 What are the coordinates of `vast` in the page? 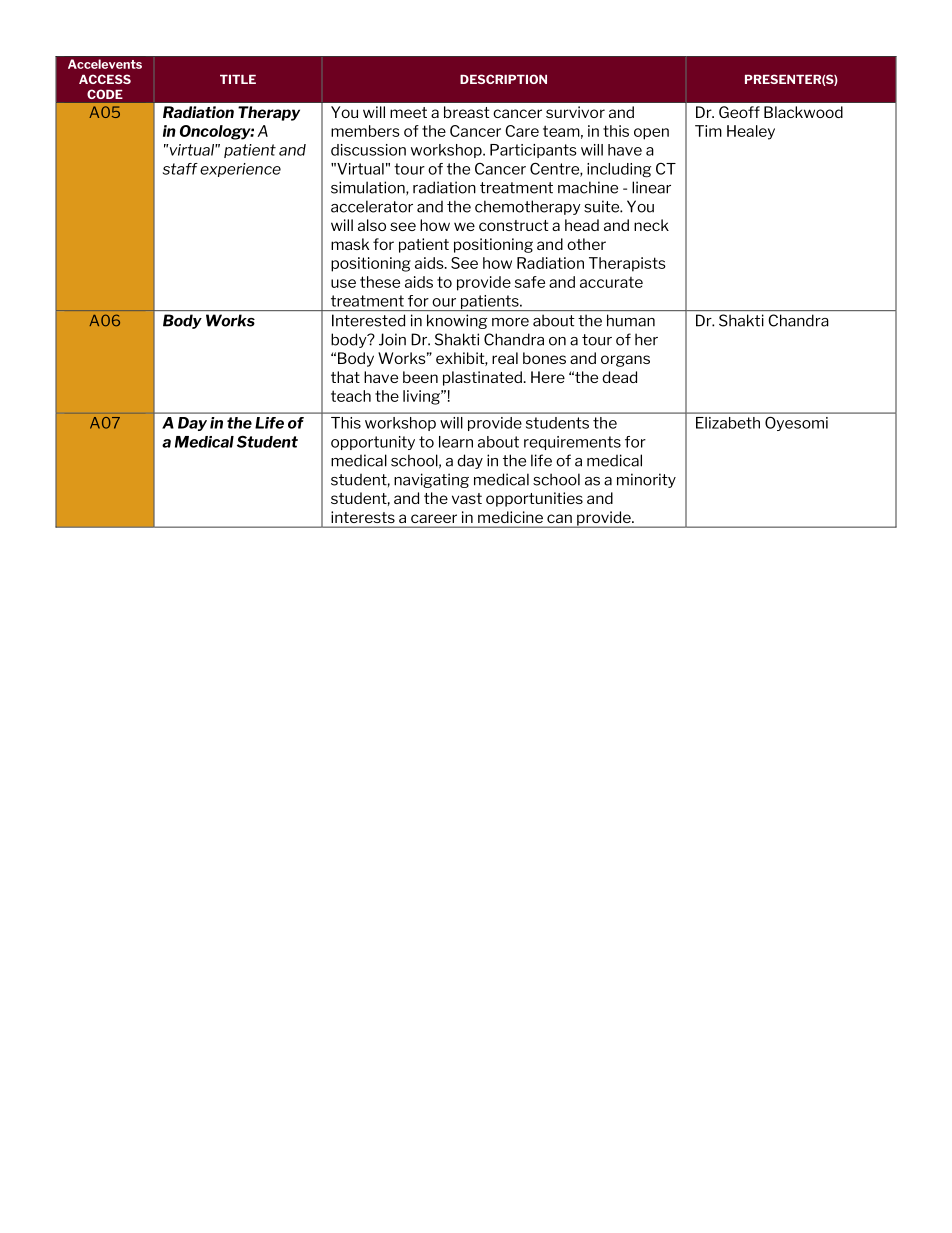 It's located at (467, 498).
